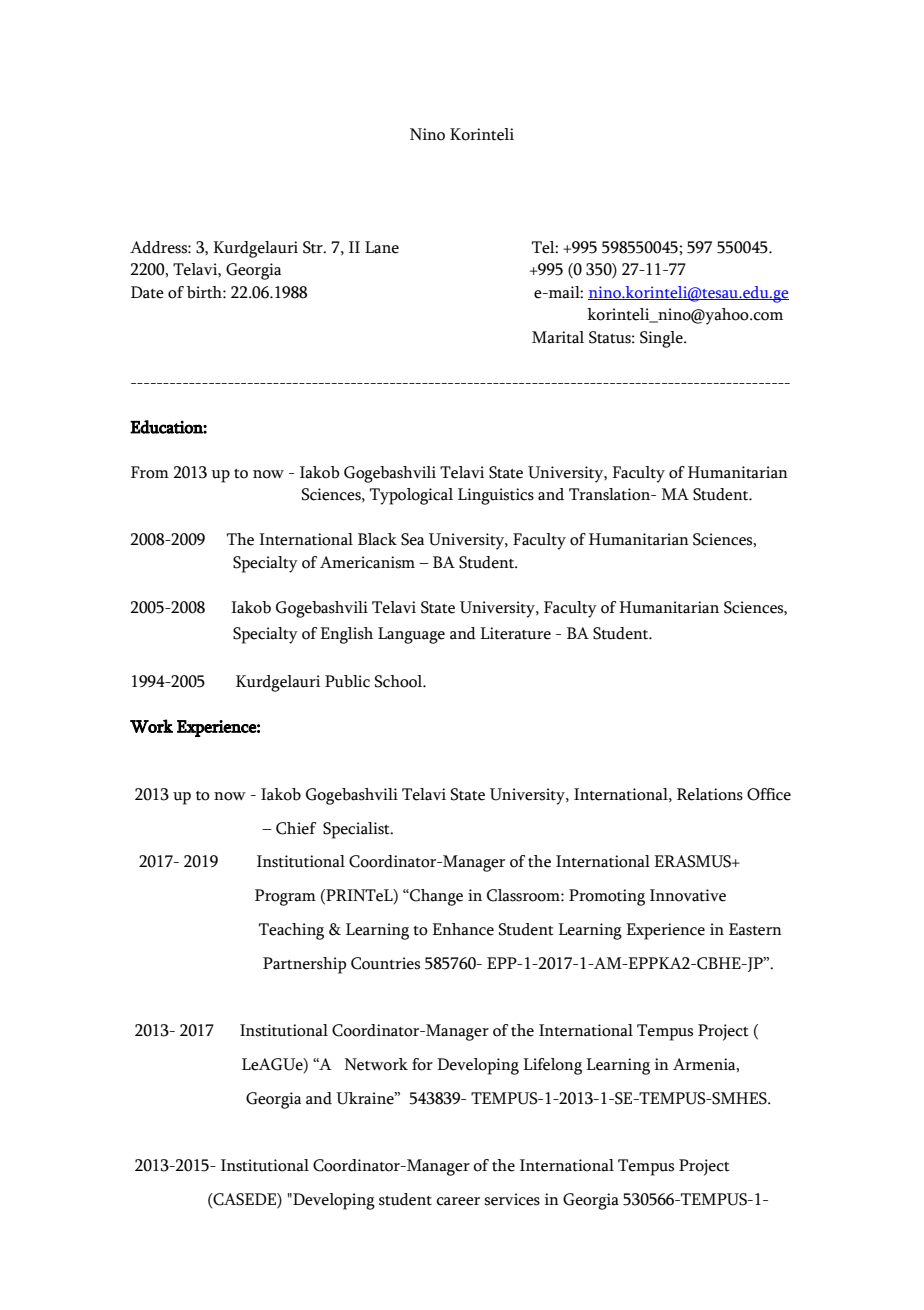 The image size is (924, 1310). Describe the element at coordinates (552, 1066) in the image. I see `Lifelong` at that location.
